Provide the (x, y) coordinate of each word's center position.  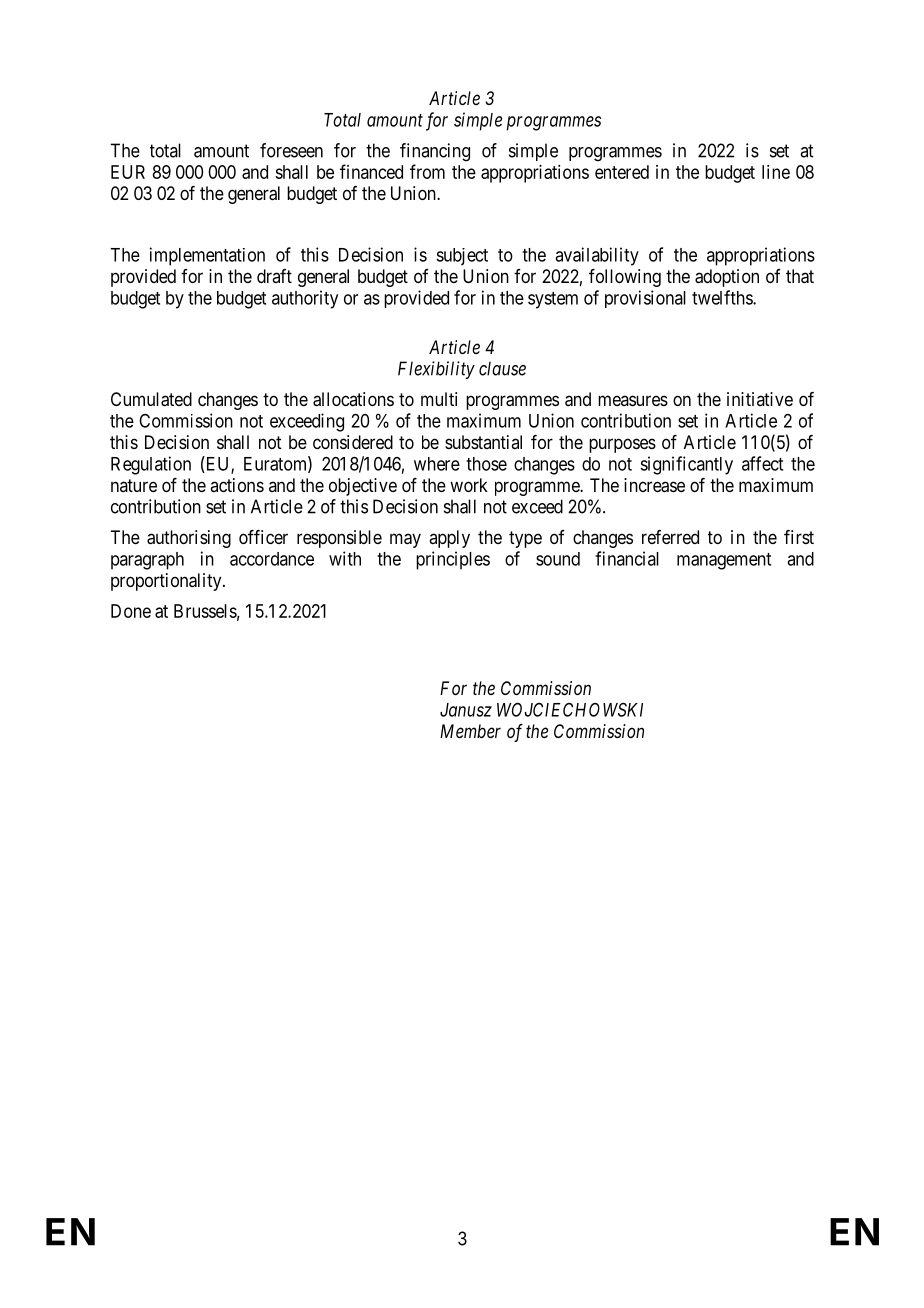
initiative (760, 399)
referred (670, 537)
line (776, 172)
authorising (189, 539)
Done (131, 611)
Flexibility (436, 370)
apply (449, 539)
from (427, 171)
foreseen (291, 150)
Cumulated (151, 399)
